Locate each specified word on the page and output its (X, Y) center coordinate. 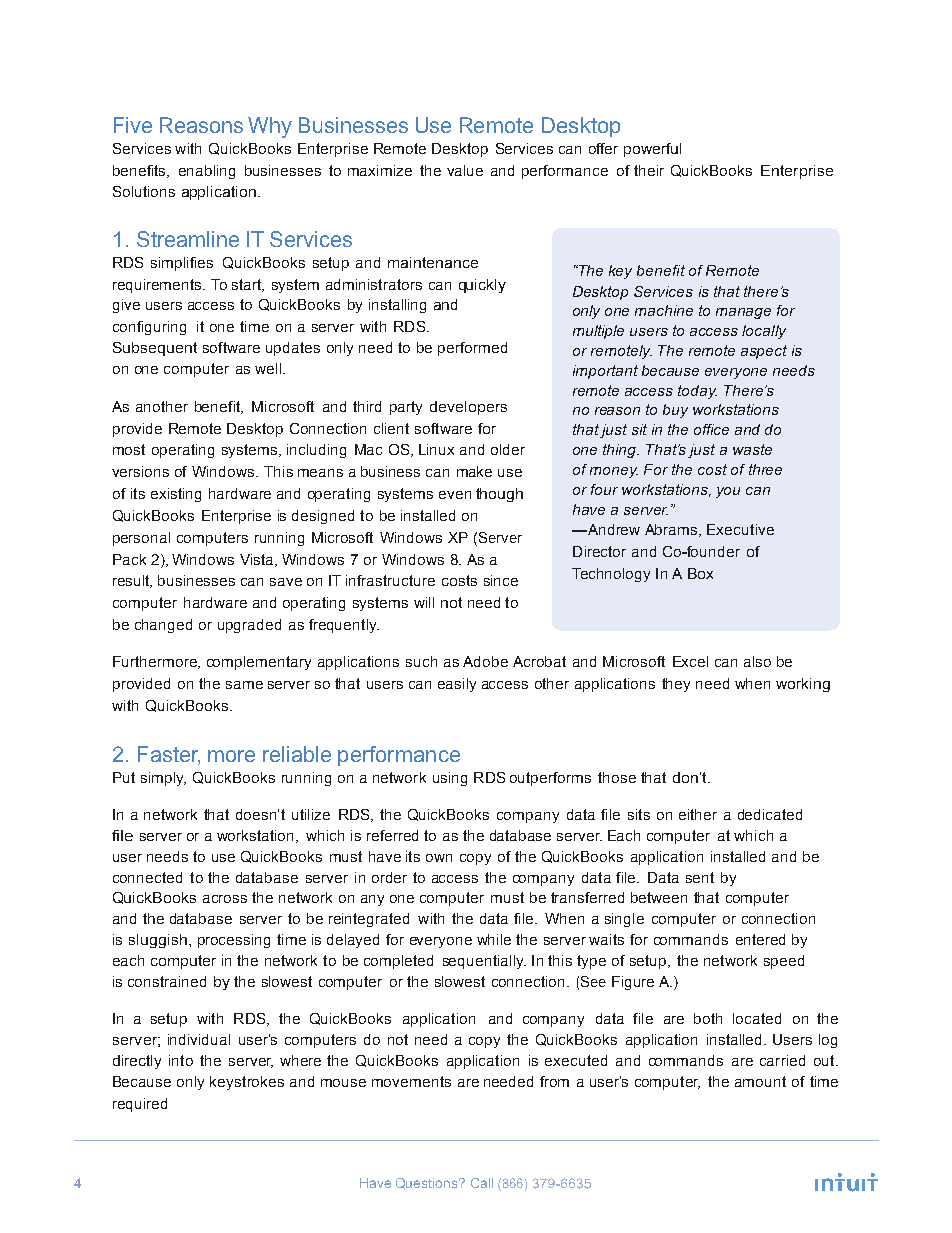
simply (163, 779)
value (465, 170)
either (698, 814)
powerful (652, 150)
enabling (207, 172)
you (728, 492)
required (140, 1105)
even (455, 495)
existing (176, 495)
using (450, 779)
